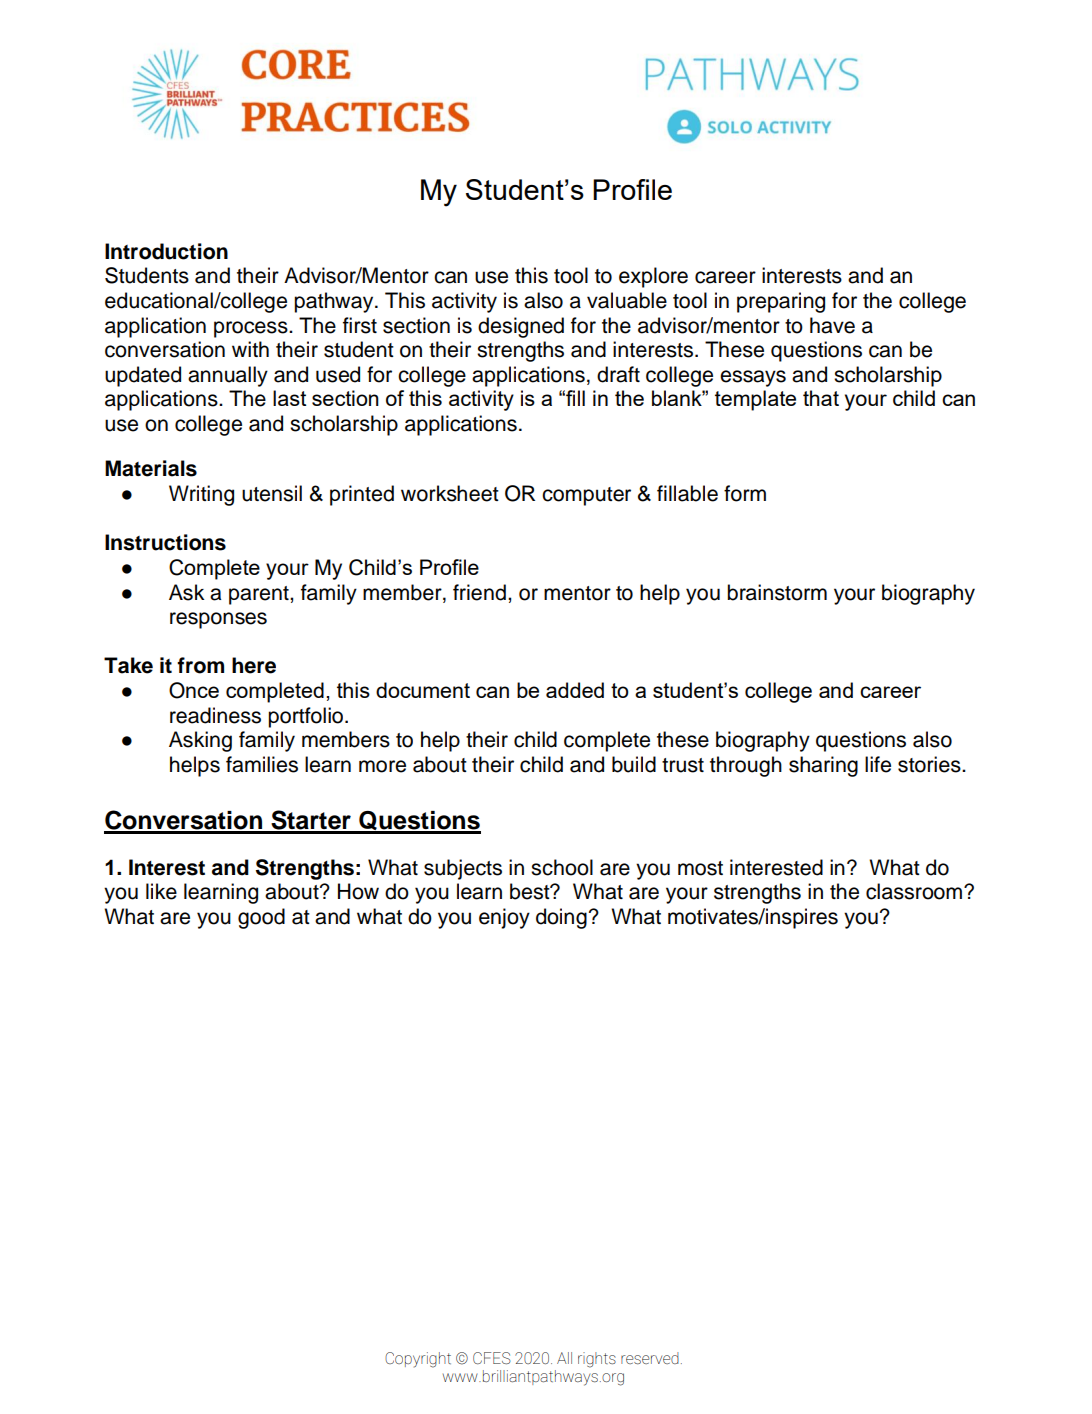 This screenshot has height=1414, width=1092. I want to click on Copyright, so click(418, 1360).
